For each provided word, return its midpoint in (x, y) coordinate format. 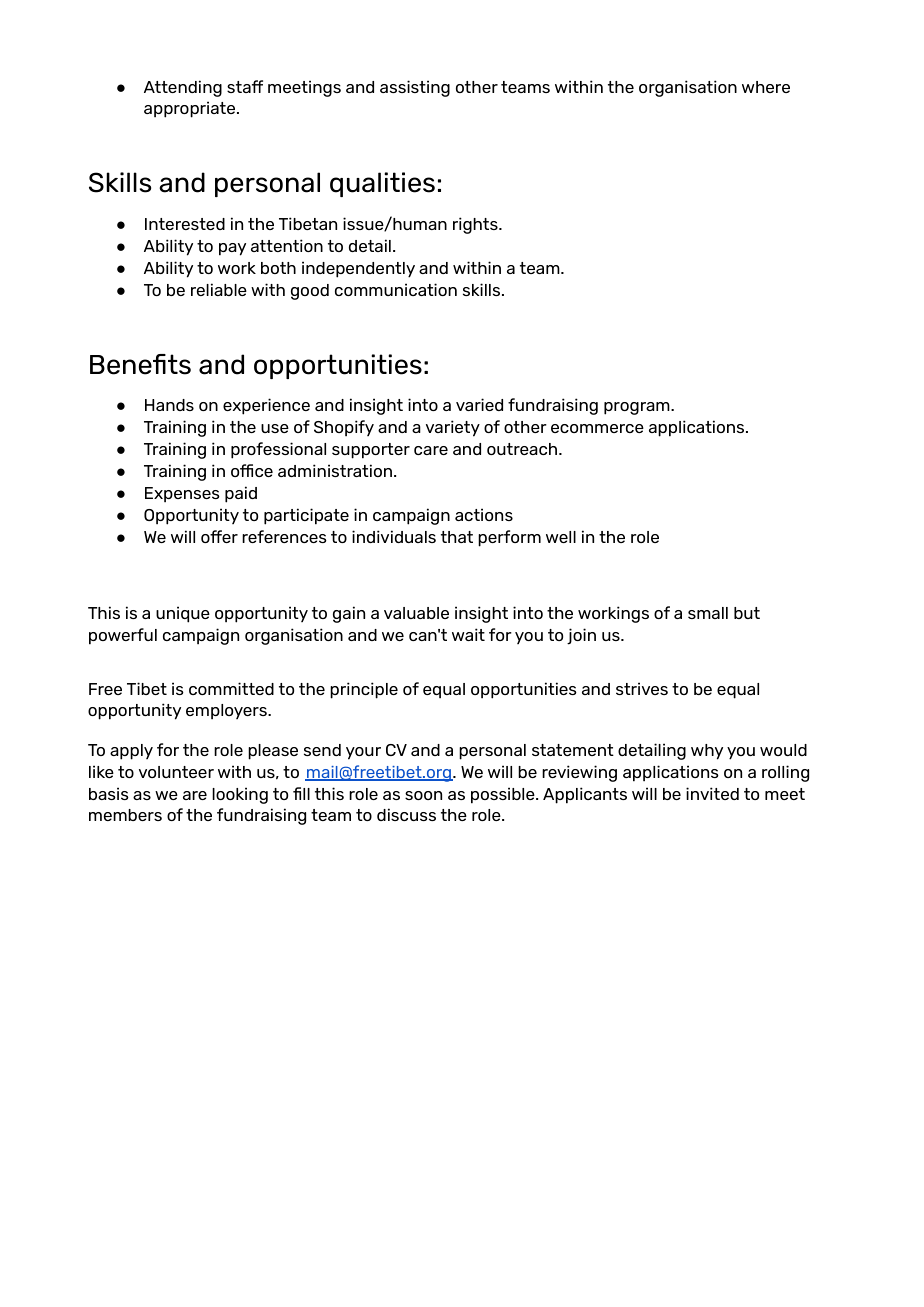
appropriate (189, 109)
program (638, 408)
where (766, 87)
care (431, 450)
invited (712, 793)
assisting (415, 88)
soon (423, 795)
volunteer (176, 772)
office (252, 470)
